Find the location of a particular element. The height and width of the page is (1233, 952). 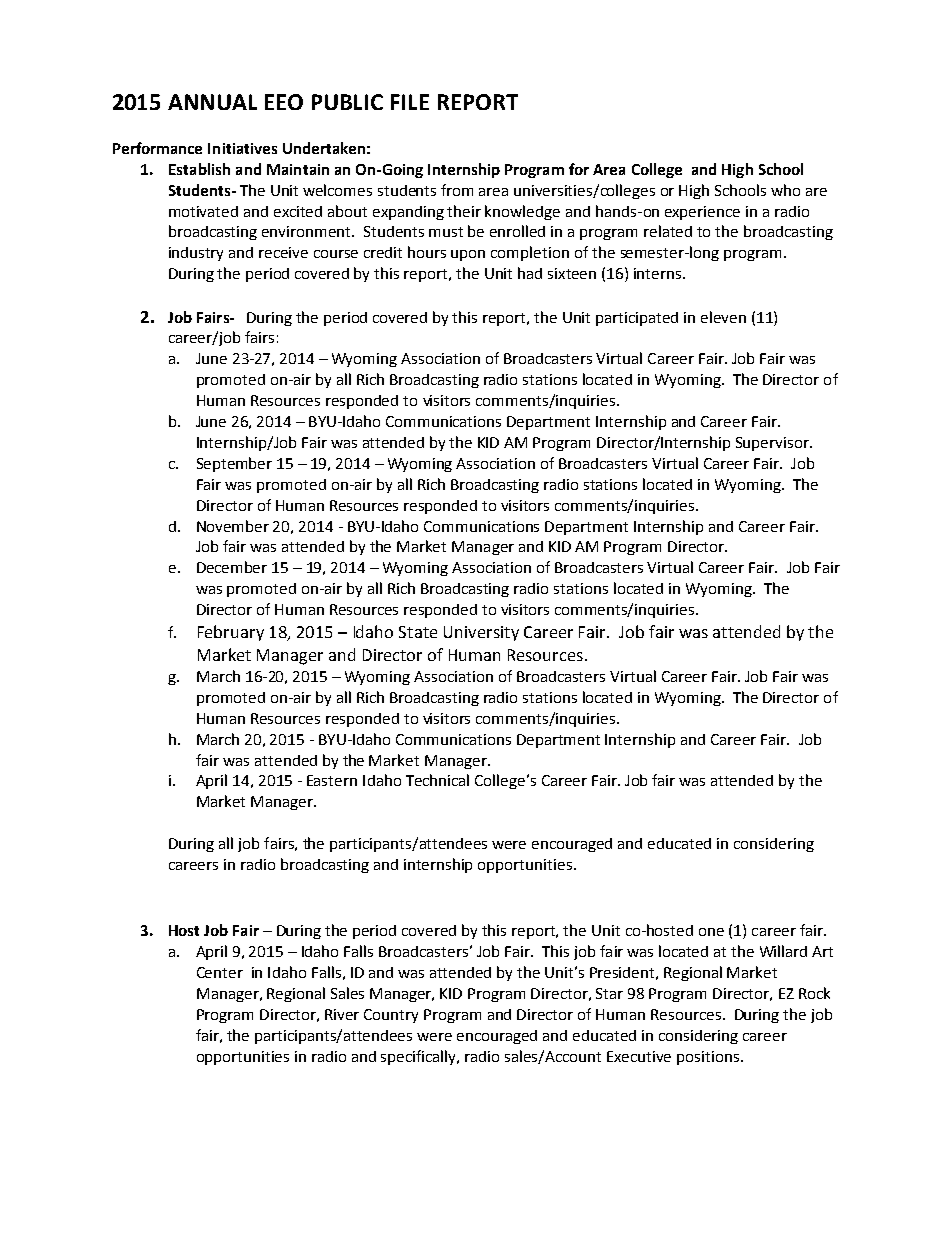

Initiatives is located at coordinates (242, 148).
